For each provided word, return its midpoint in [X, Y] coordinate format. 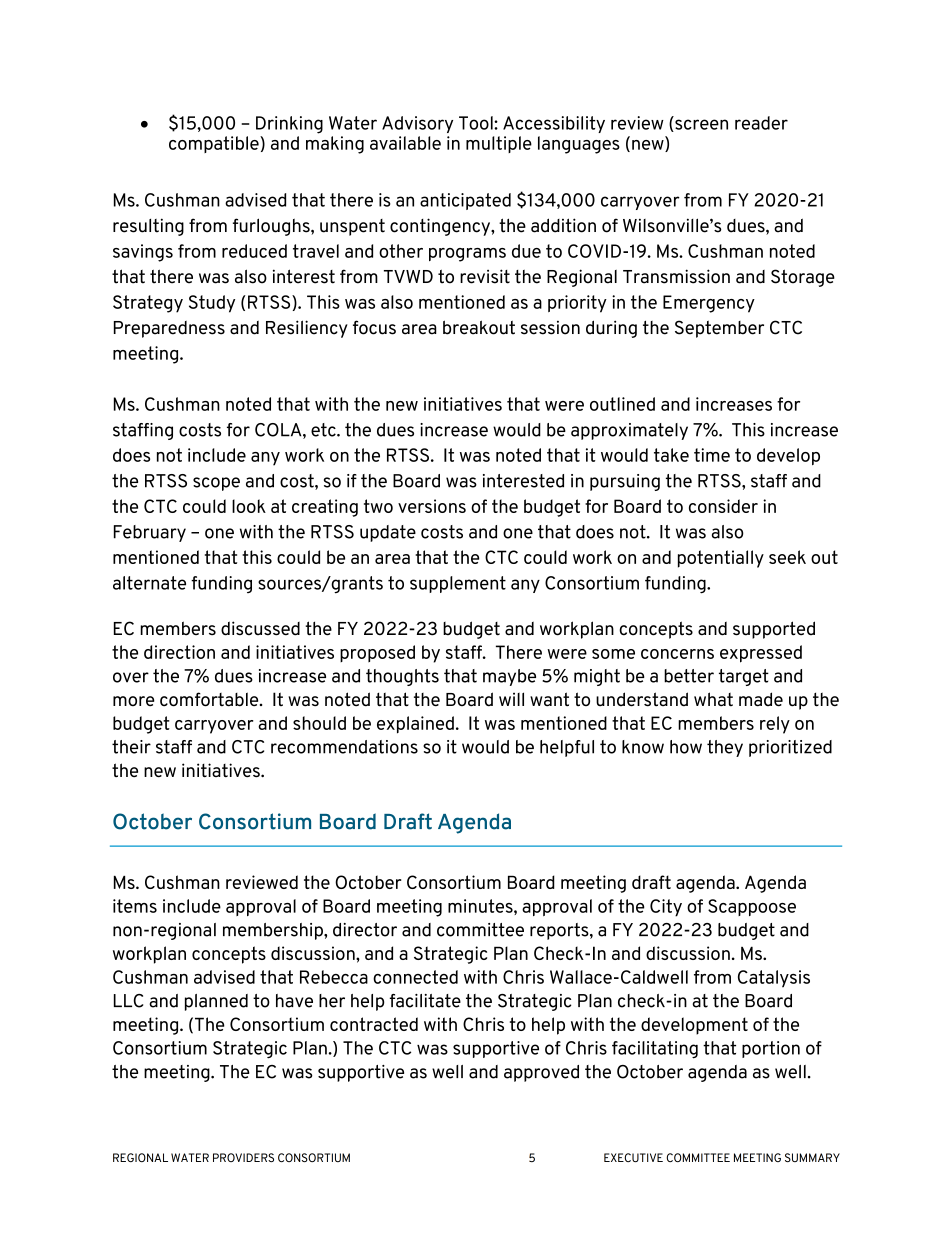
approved [541, 1073]
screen [700, 125]
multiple [499, 144]
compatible [215, 144]
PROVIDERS [243, 1157]
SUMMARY [812, 1157]
